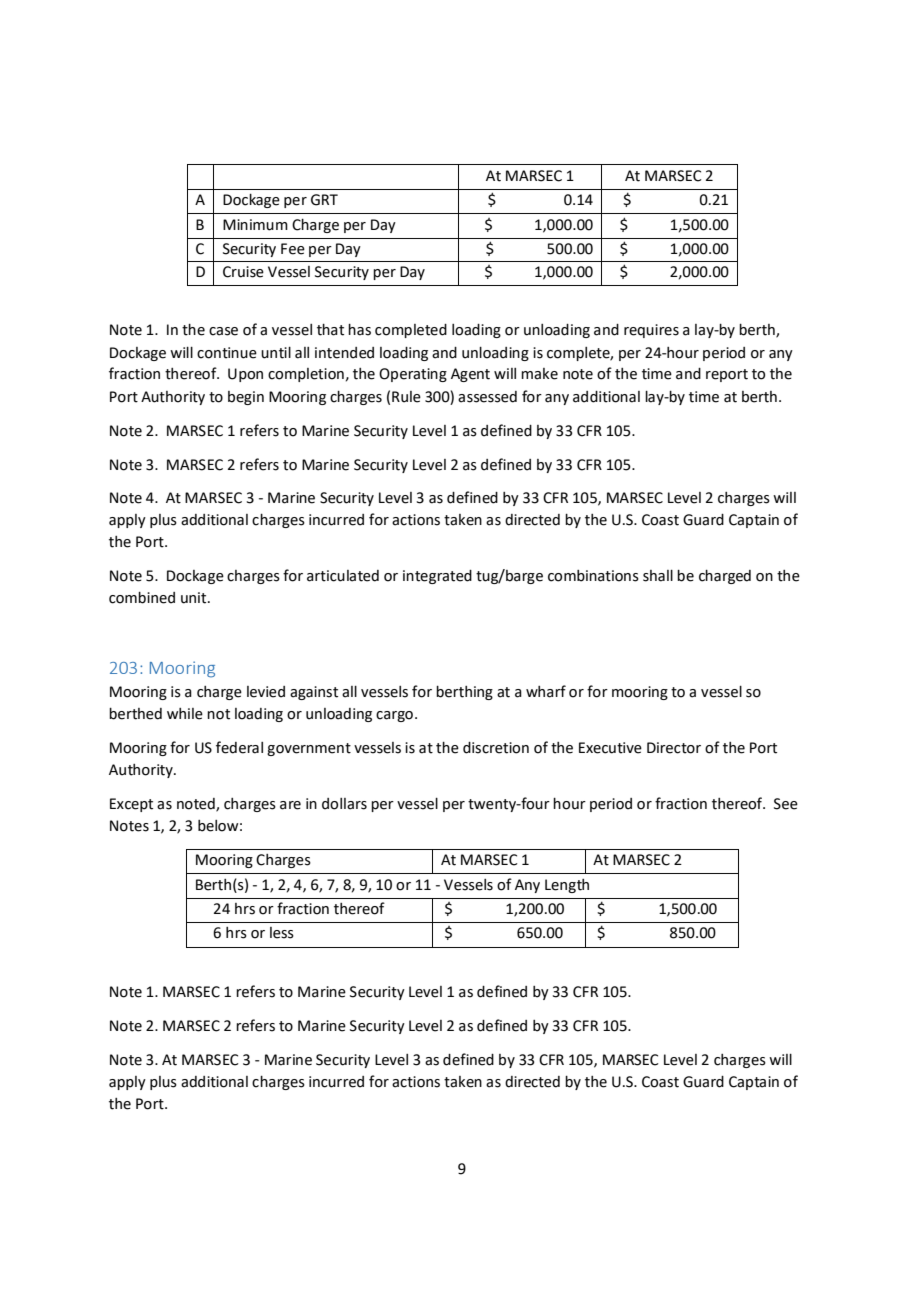 The width and height of the image is (924, 1308). Describe the element at coordinates (437, 577) in the image. I see `integrated` at that location.
